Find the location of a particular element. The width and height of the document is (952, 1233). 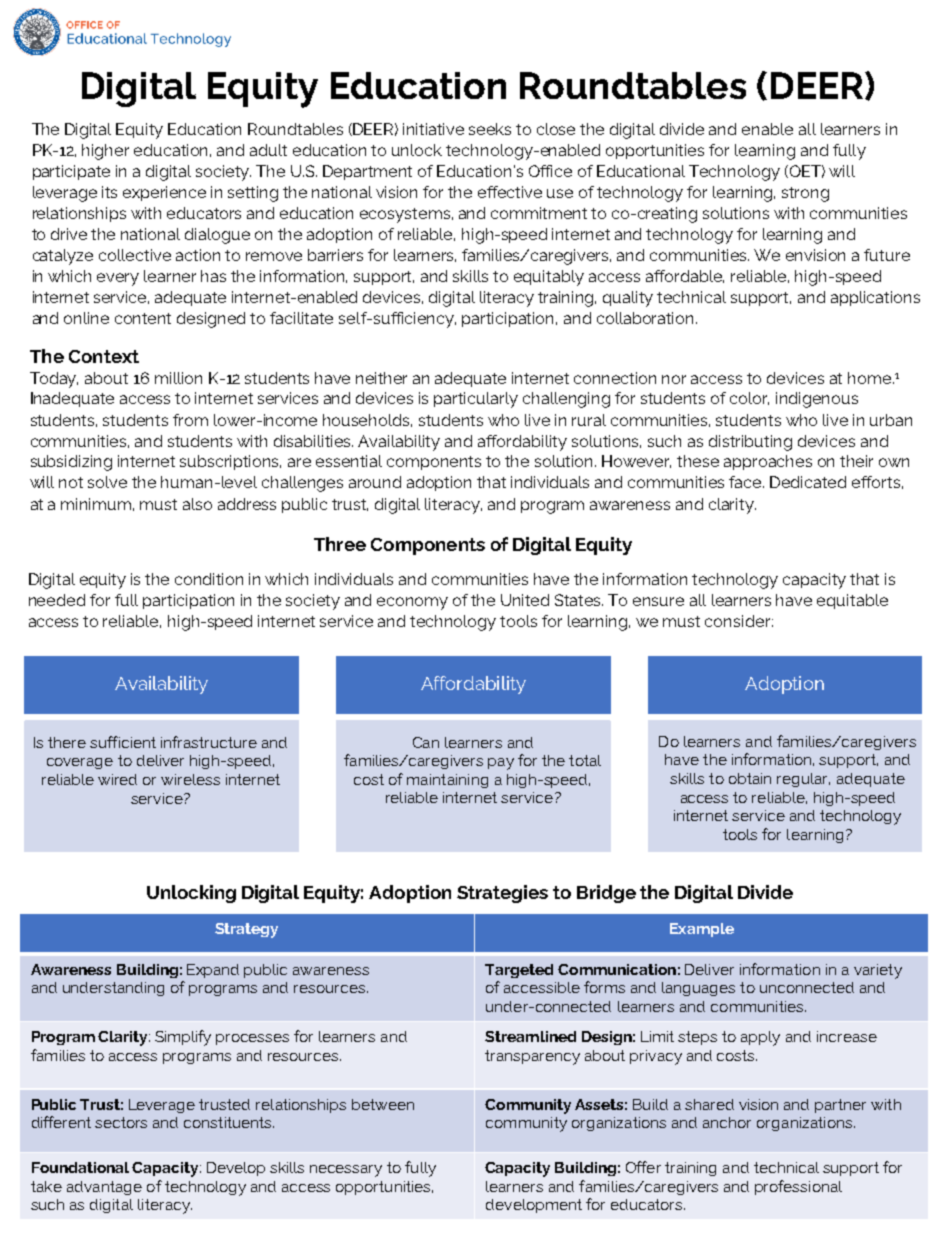

between is located at coordinates (383, 1104).
